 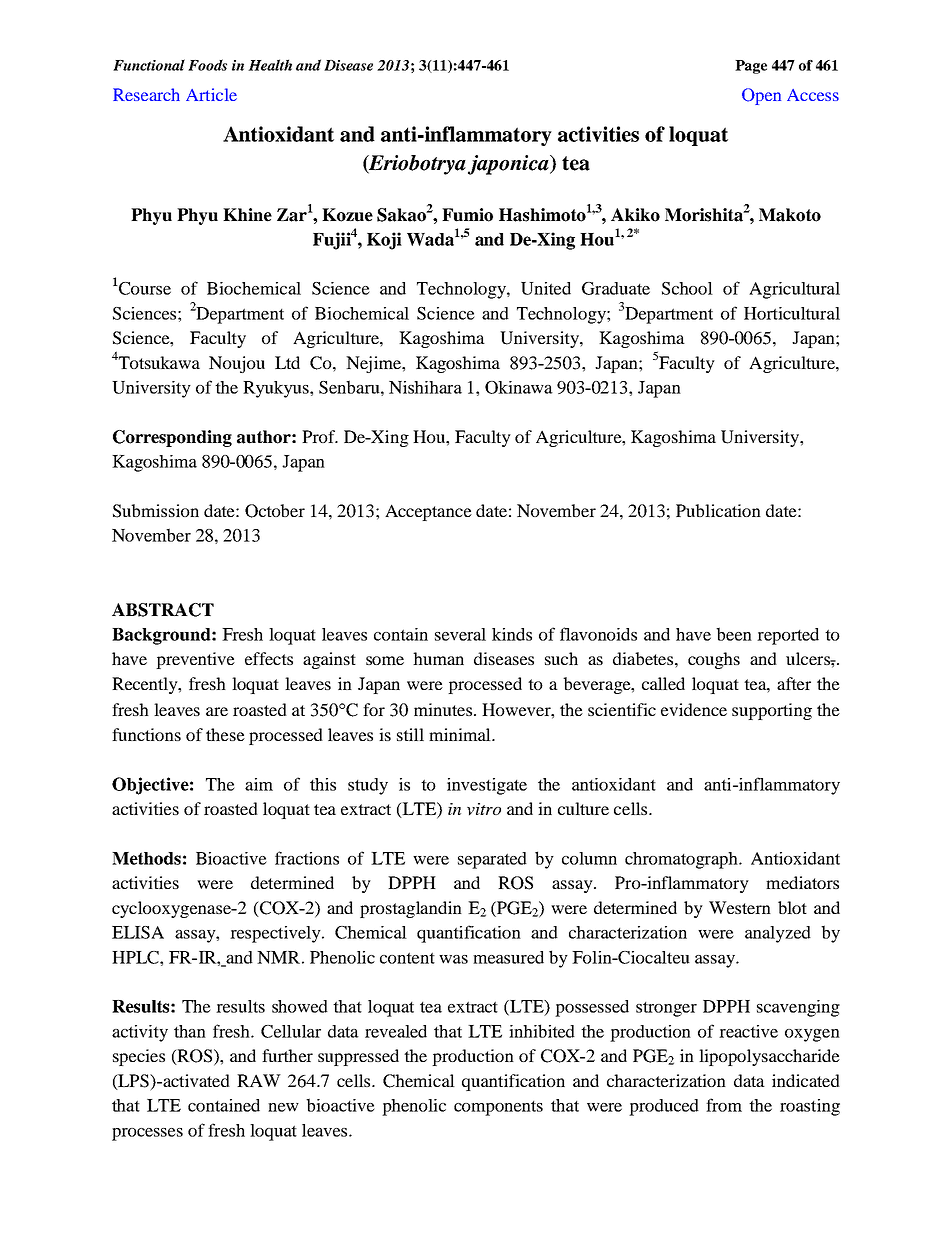 What do you see at coordinates (460, 634) in the image?
I see `several` at bounding box center [460, 634].
